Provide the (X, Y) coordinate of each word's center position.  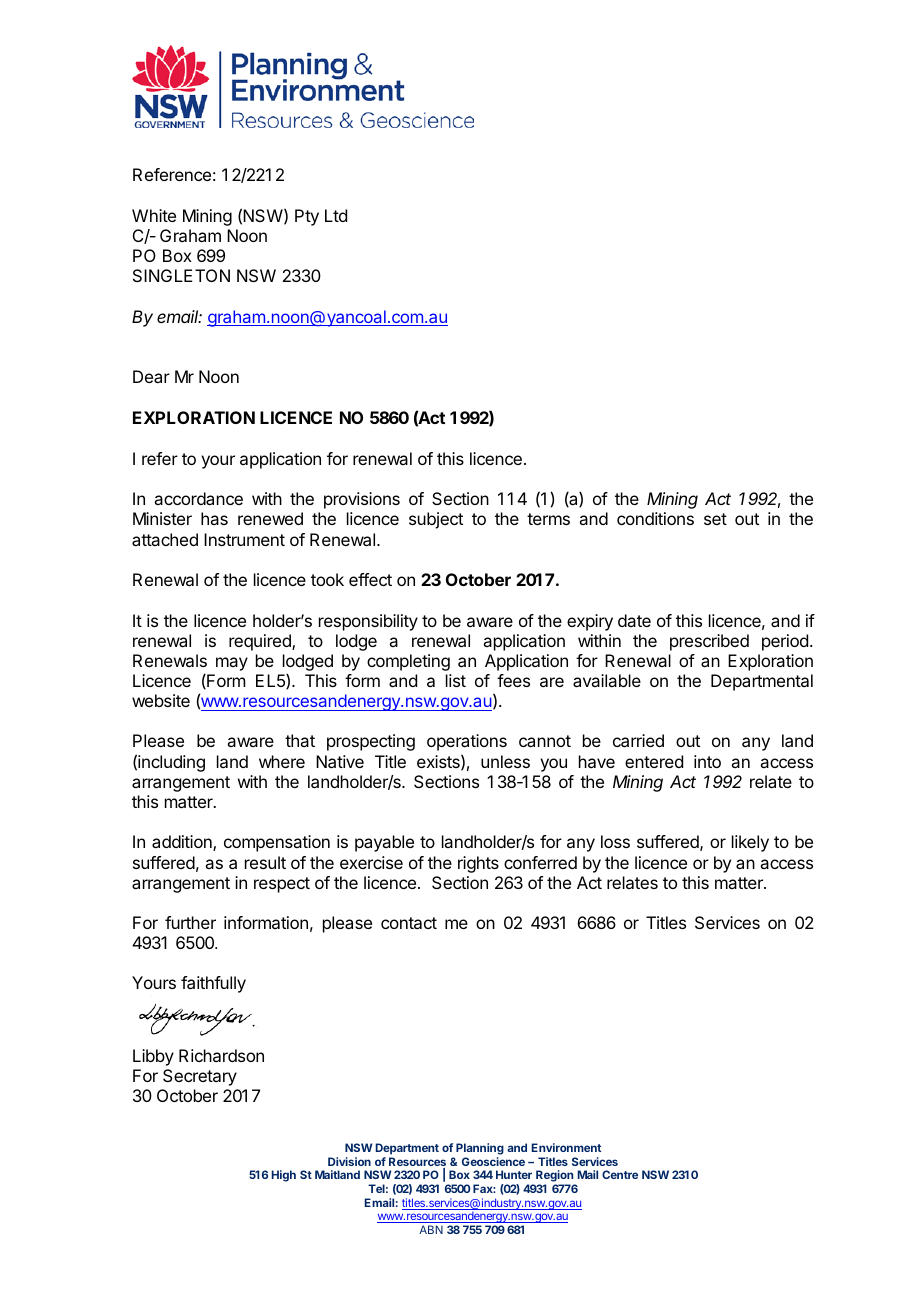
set (715, 519)
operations (467, 742)
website (161, 700)
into (707, 761)
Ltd (336, 215)
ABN (431, 1229)
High (283, 1176)
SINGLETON (181, 275)
